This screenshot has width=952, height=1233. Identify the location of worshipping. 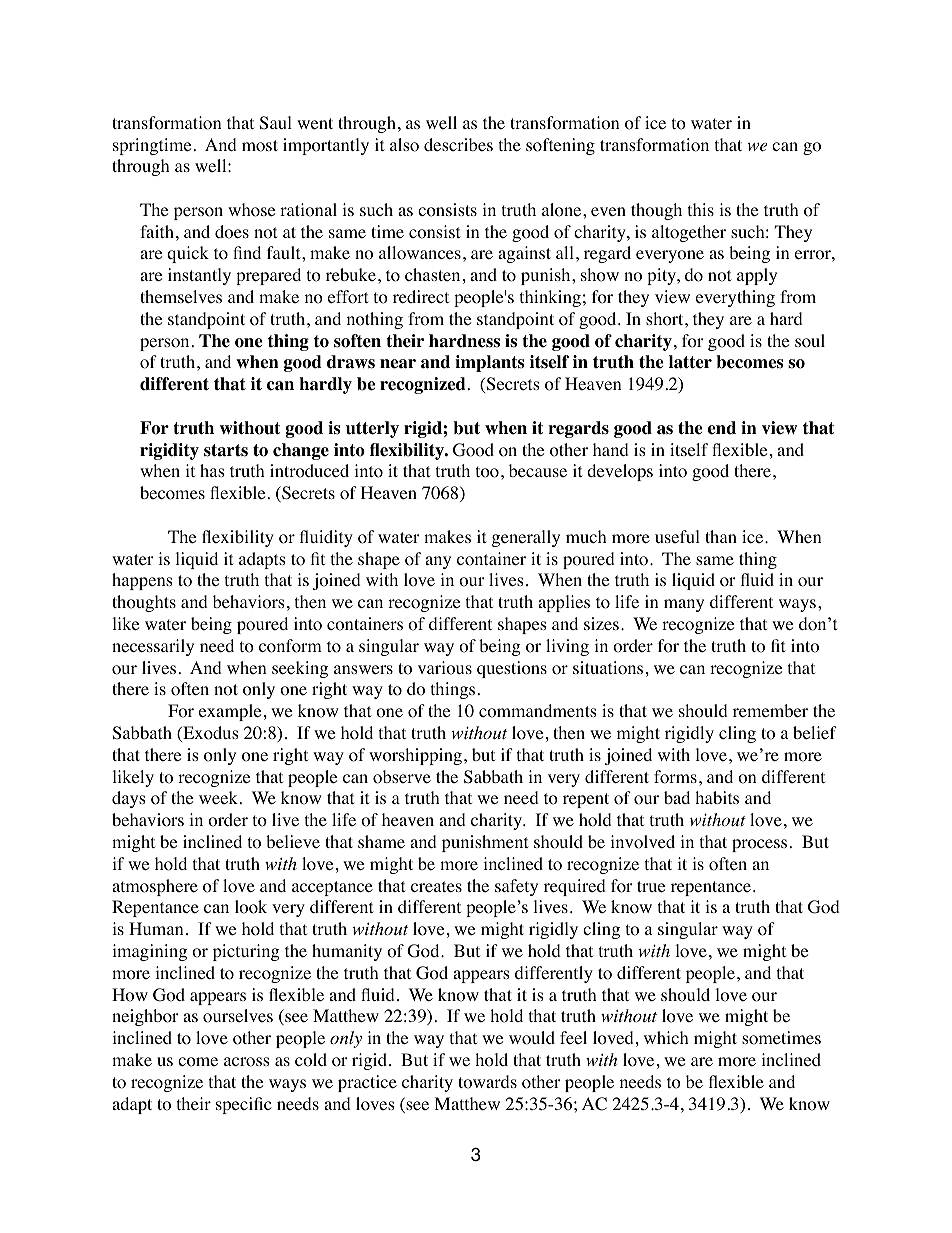
(415, 756).
